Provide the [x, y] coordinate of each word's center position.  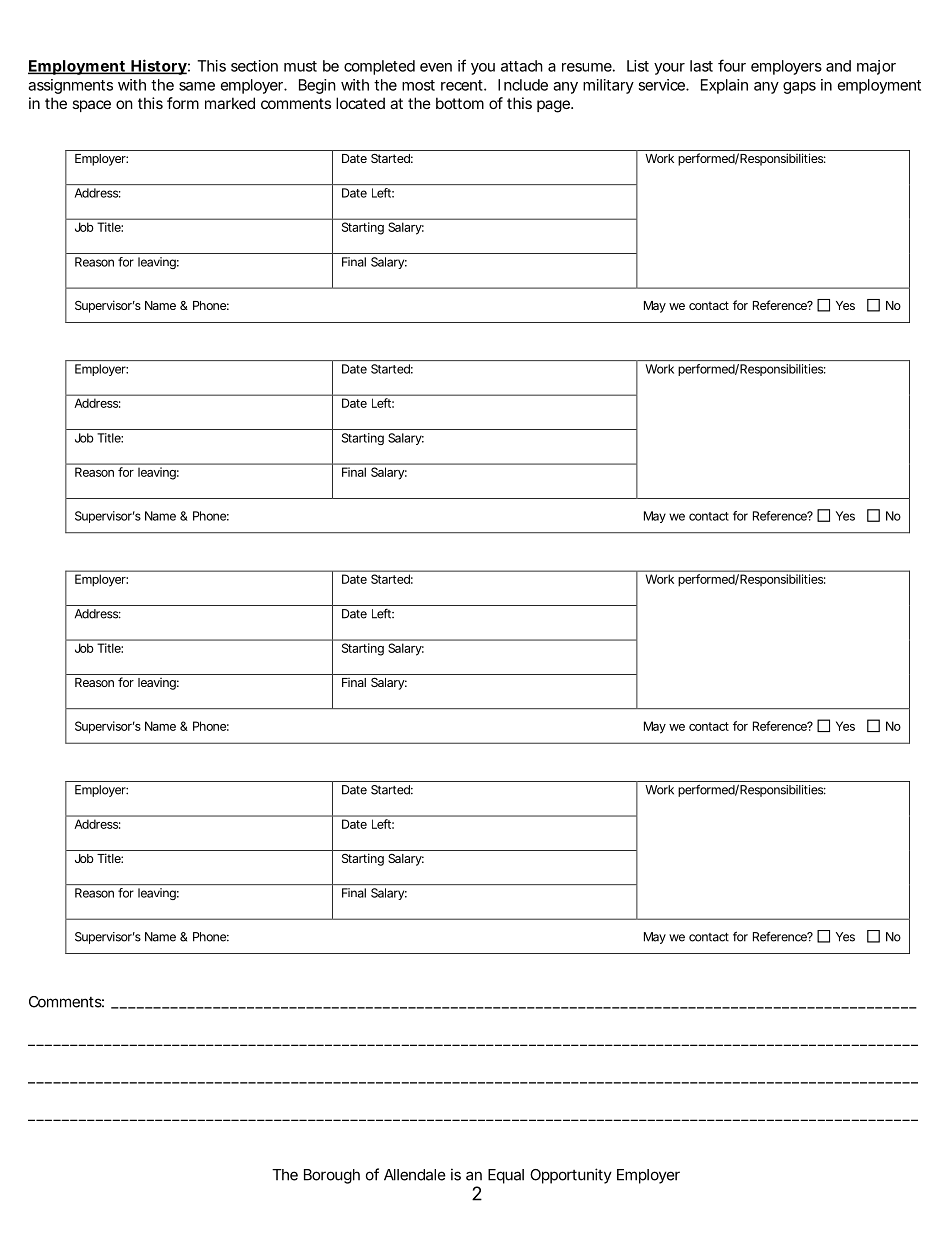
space [91, 106]
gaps [799, 88]
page [554, 106]
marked [230, 103]
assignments [70, 86]
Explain [724, 86]
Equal [506, 1176]
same [197, 86]
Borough [332, 1176]
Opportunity [571, 1176]
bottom [460, 103]
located [360, 103]
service [662, 85]
